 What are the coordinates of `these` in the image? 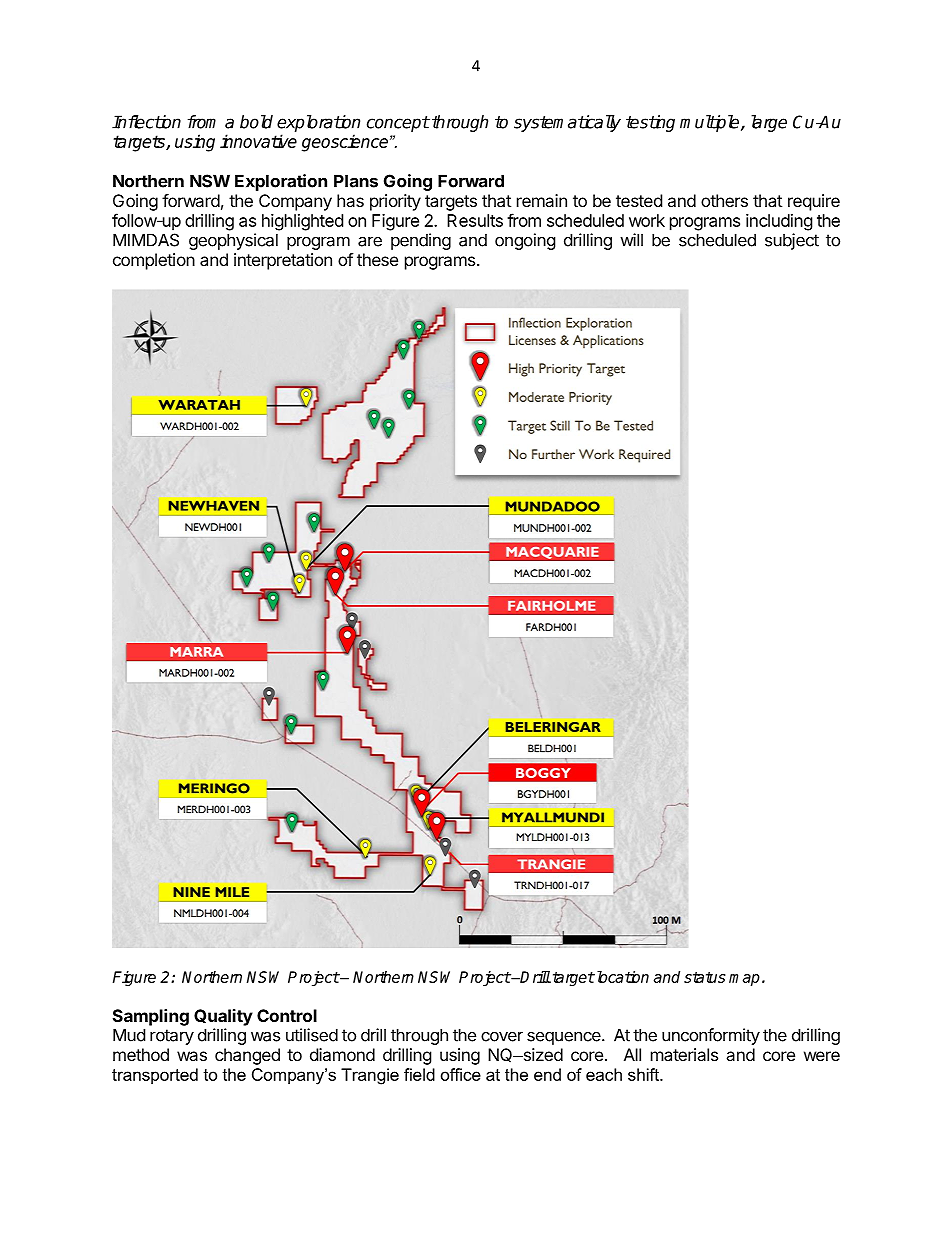 It's located at (377, 259).
